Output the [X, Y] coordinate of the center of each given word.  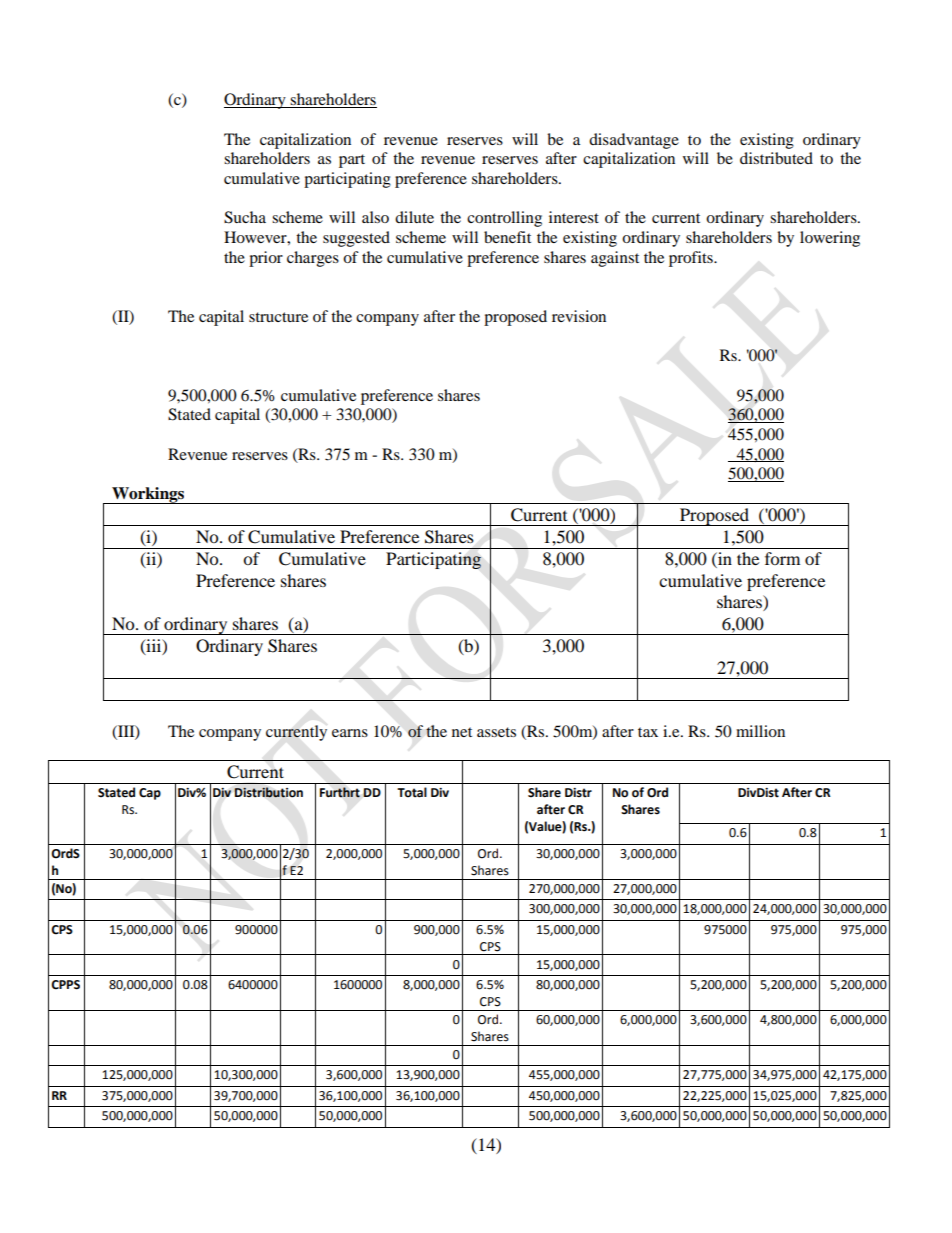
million [760, 731]
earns [350, 733]
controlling [504, 219]
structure [278, 317]
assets [496, 732]
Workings [148, 495]
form [782, 558]
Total [412, 792]
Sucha [245, 217]
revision [579, 316]
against [615, 259]
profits [692, 259]
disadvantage [634, 141]
